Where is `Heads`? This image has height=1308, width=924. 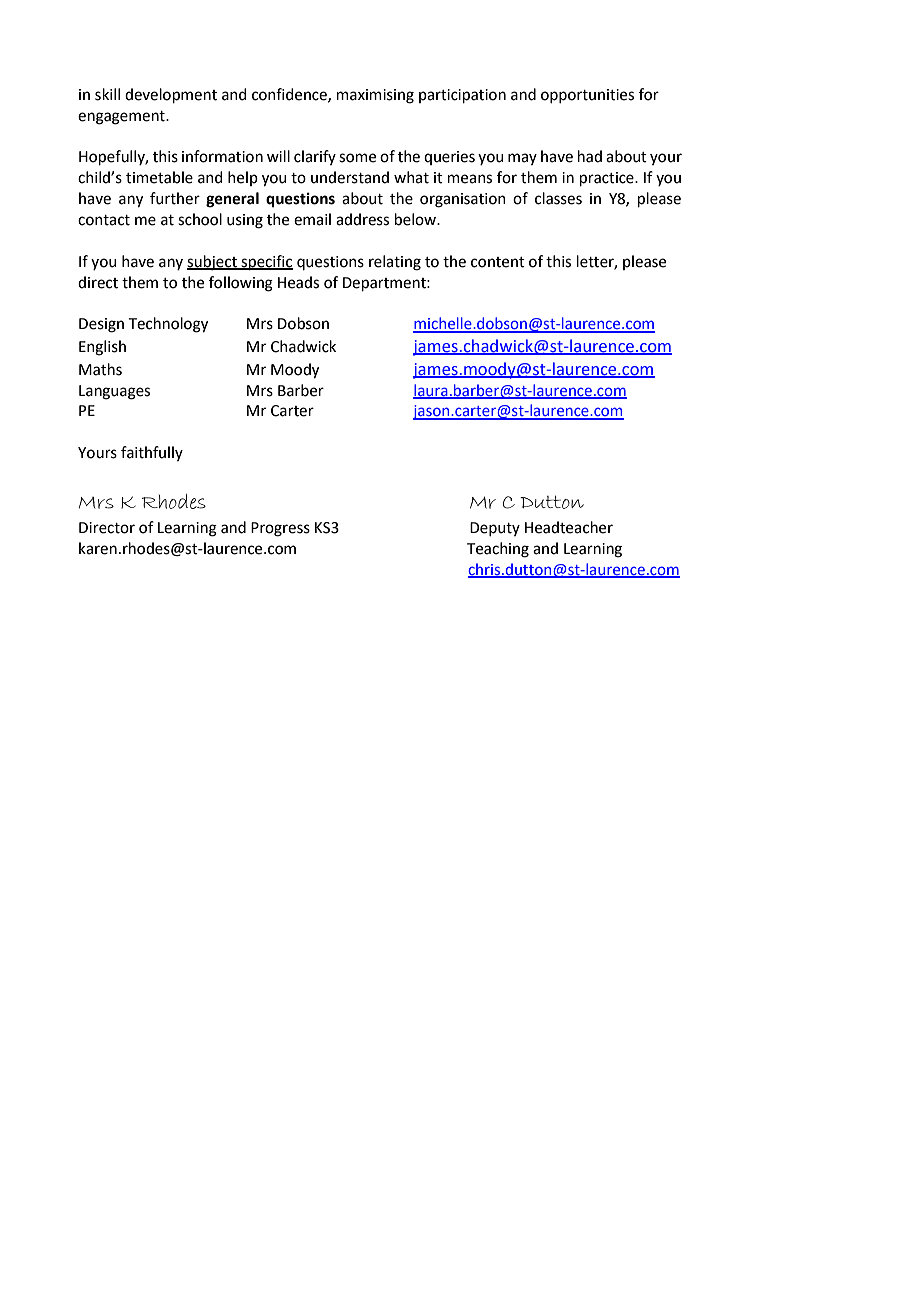
Heads is located at coordinates (298, 282).
